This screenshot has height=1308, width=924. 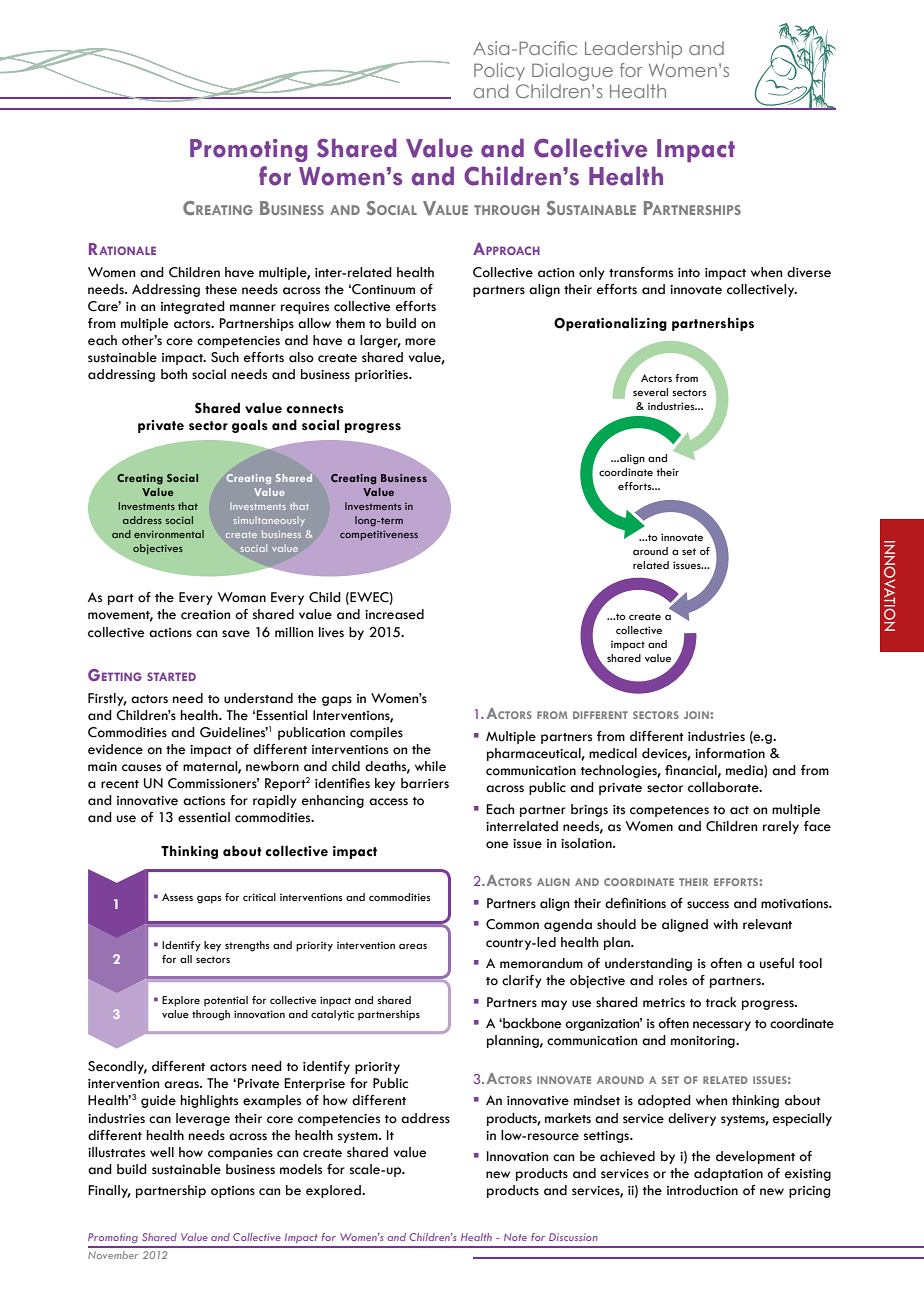 I want to click on these, so click(x=221, y=289).
